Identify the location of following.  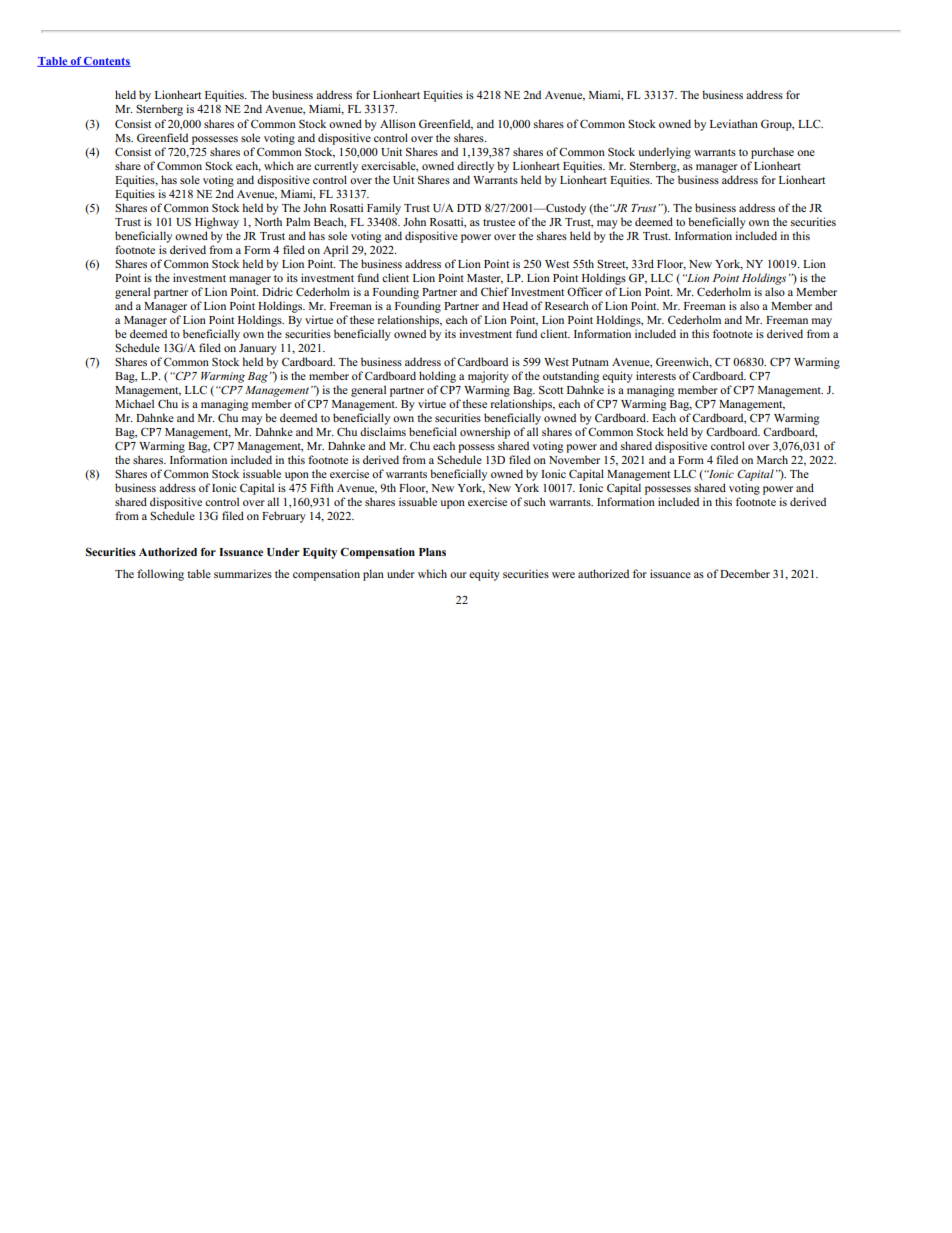
(160, 575).
